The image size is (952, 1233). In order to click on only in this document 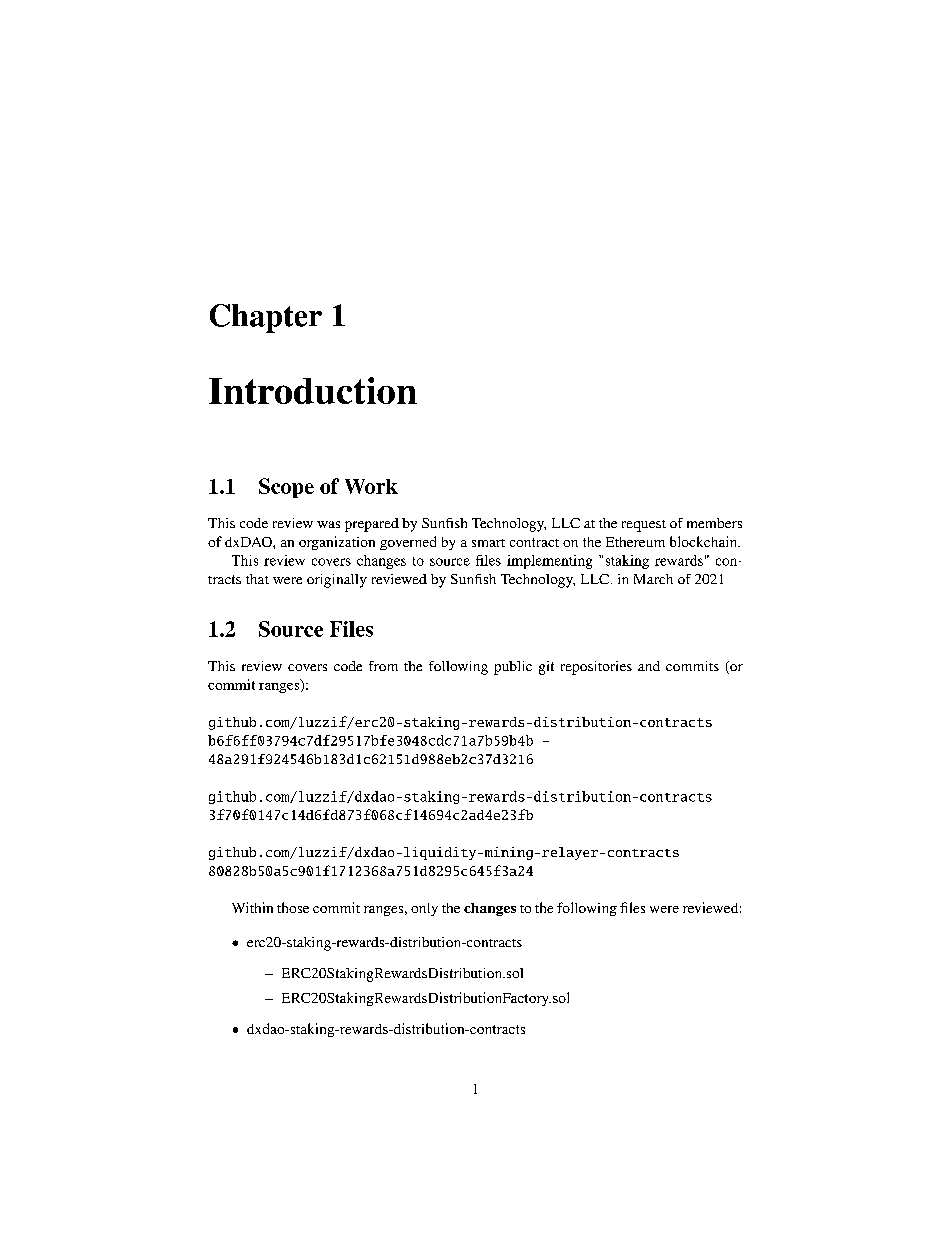, I will do `click(424, 909)`.
